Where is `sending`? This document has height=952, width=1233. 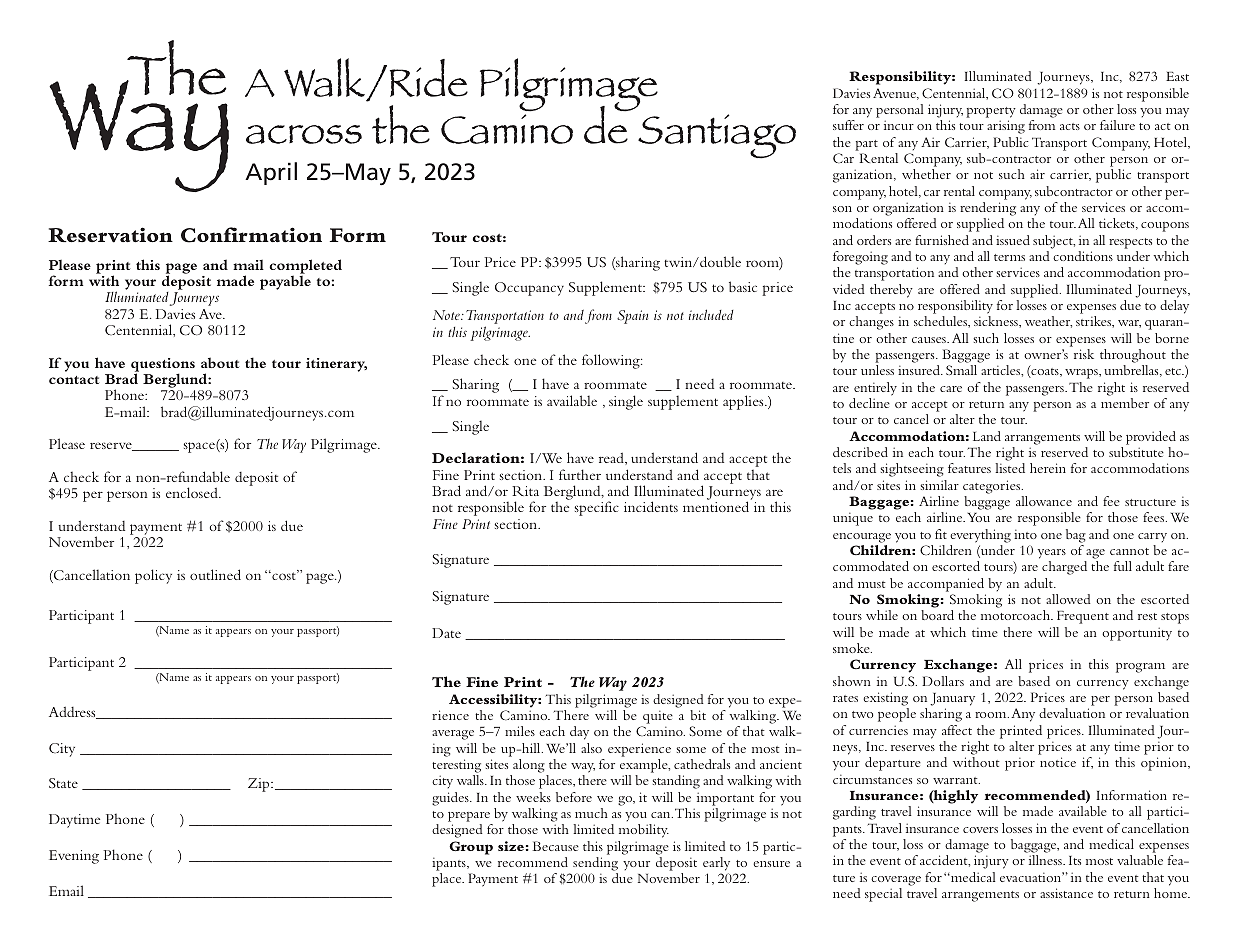
sending is located at coordinates (595, 864).
